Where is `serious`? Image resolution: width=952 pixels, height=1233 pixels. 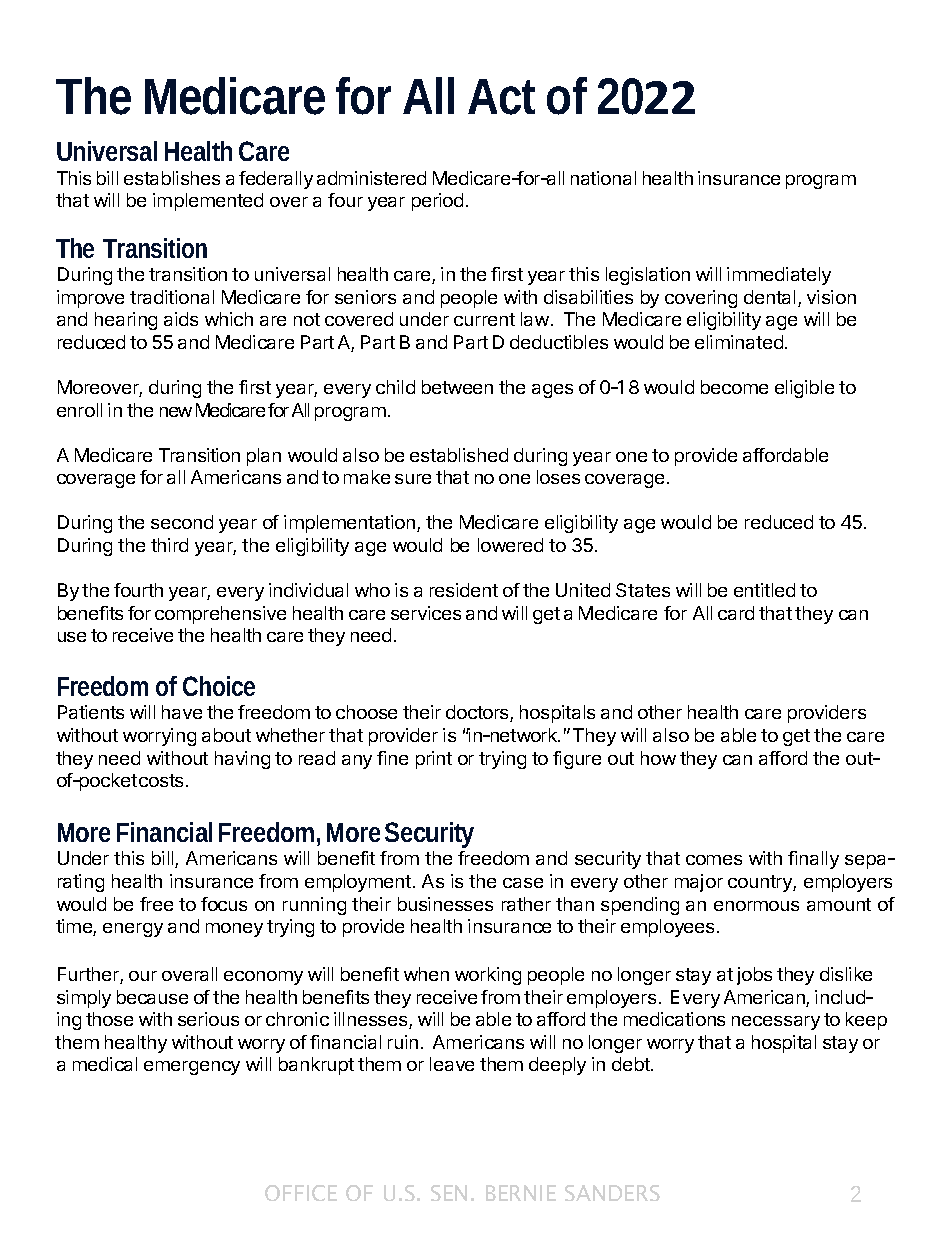 serious is located at coordinates (208, 1019).
